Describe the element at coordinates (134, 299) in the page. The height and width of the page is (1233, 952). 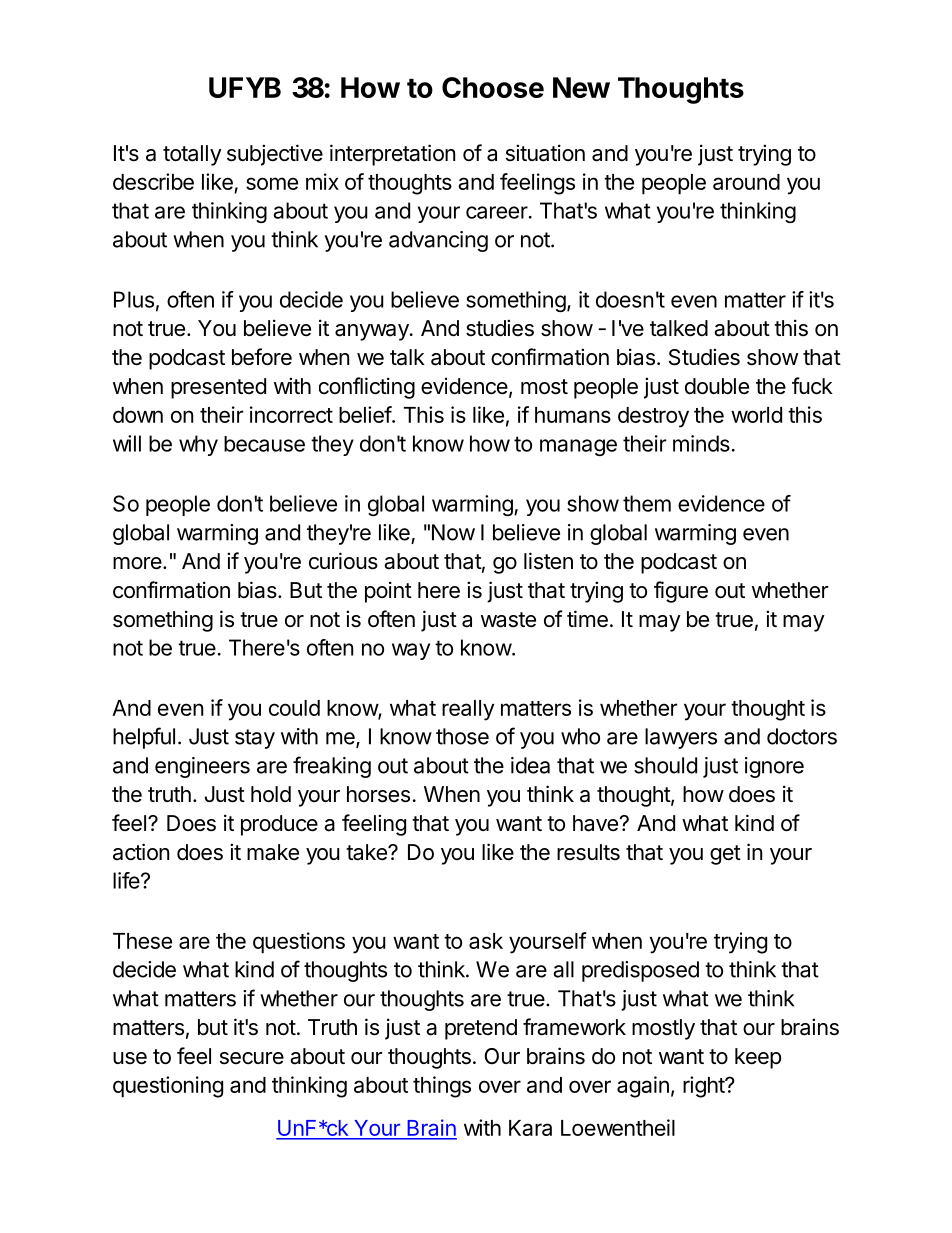
I see `Plus` at that location.
